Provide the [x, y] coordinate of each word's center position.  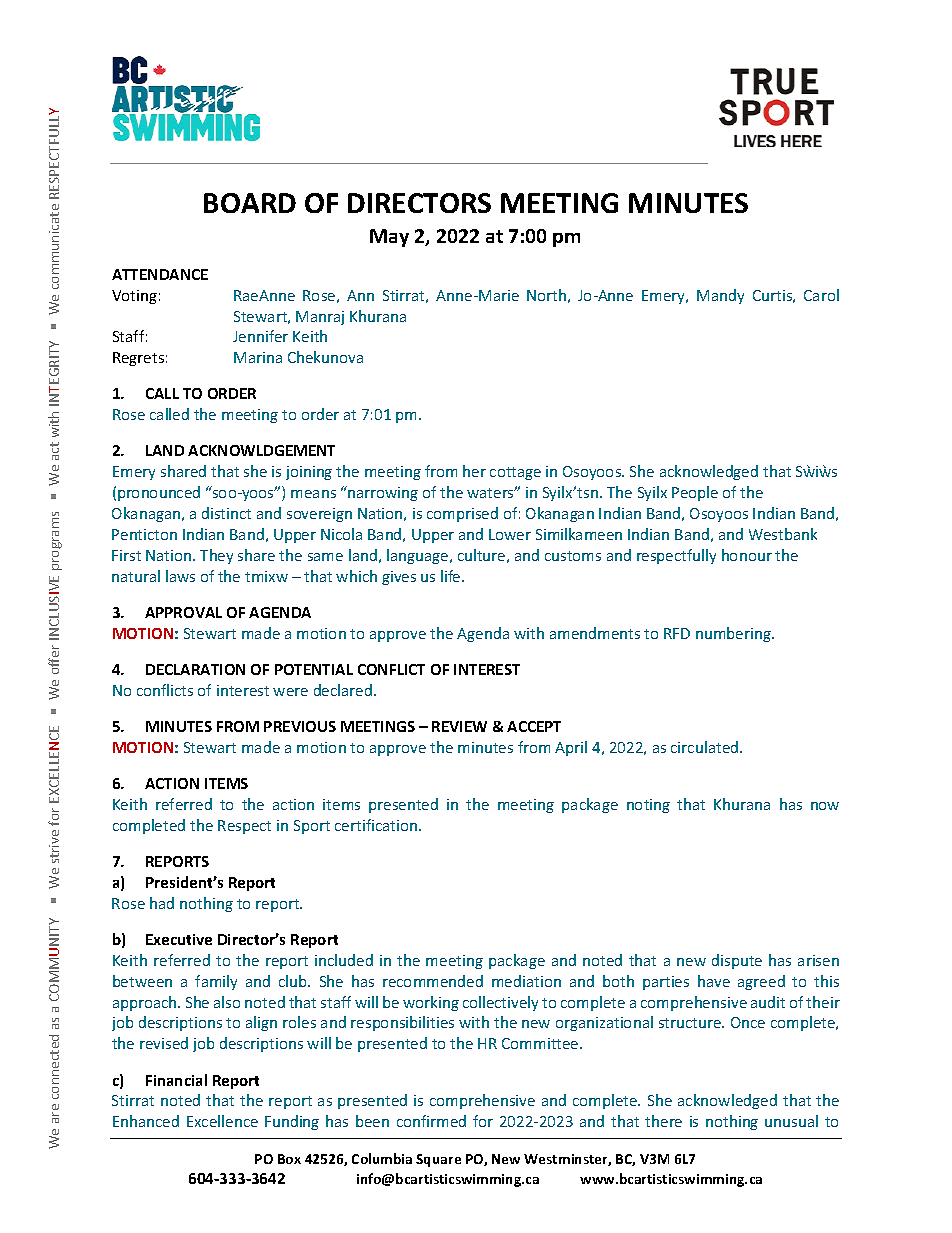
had [162, 903]
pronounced [159, 493]
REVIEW [459, 726]
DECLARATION [195, 669]
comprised [462, 514]
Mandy [720, 296]
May [389, 238]
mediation [526, 981]
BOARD [250, 203]
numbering [734, 634]
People [695, 493]
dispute [737, 961]
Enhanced [146, 1121]
